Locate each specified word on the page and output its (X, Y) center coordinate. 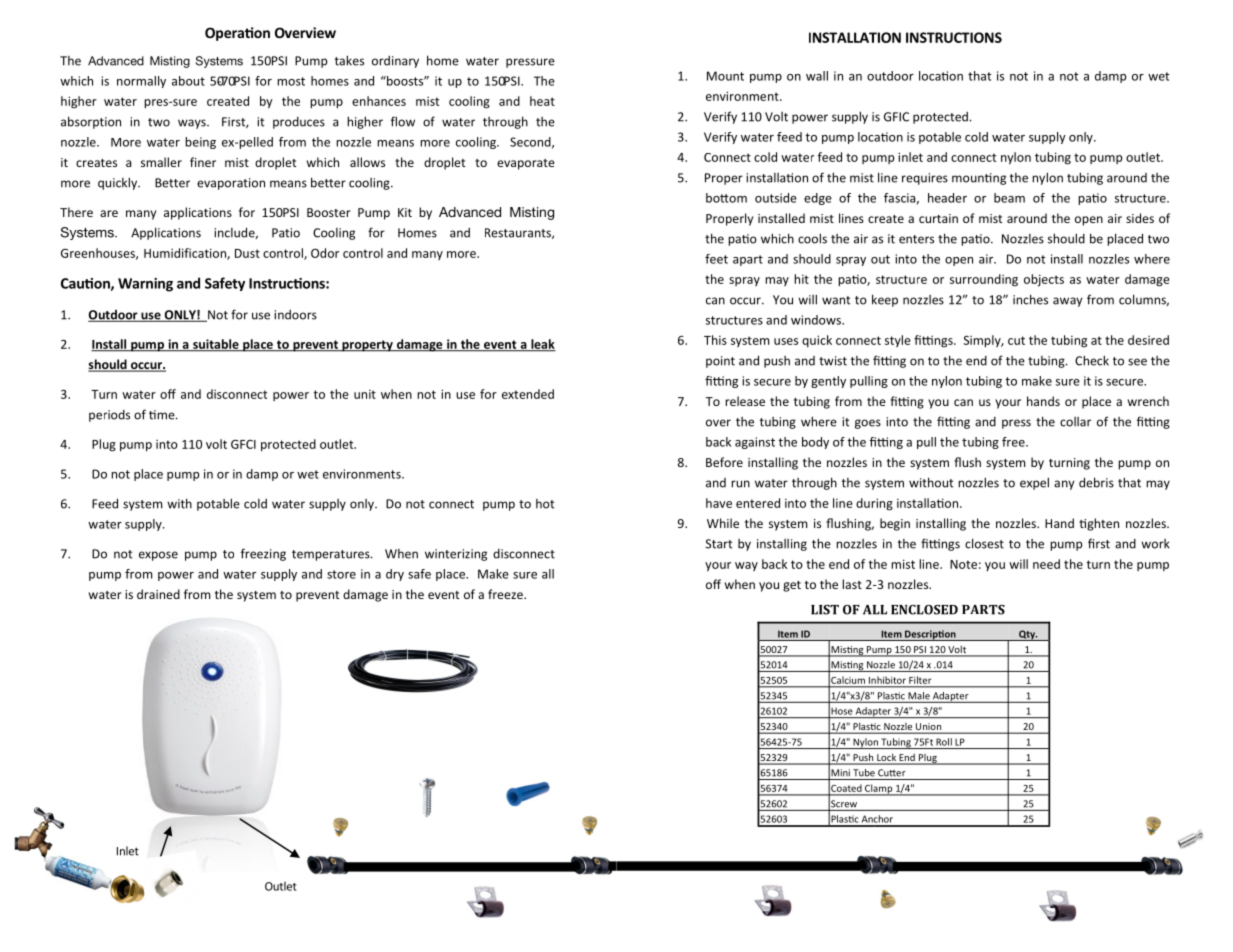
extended (528, 394)
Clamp (879, 790)
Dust (247, 253)
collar (1075, 422)
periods (109, 416)
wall (817, 76)
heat (542, 101)
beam (1009, 198)
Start (719, 544)
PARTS (983, 610)
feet (716, 259)
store (341, 574)
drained (158, 594)
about (188, 81)
